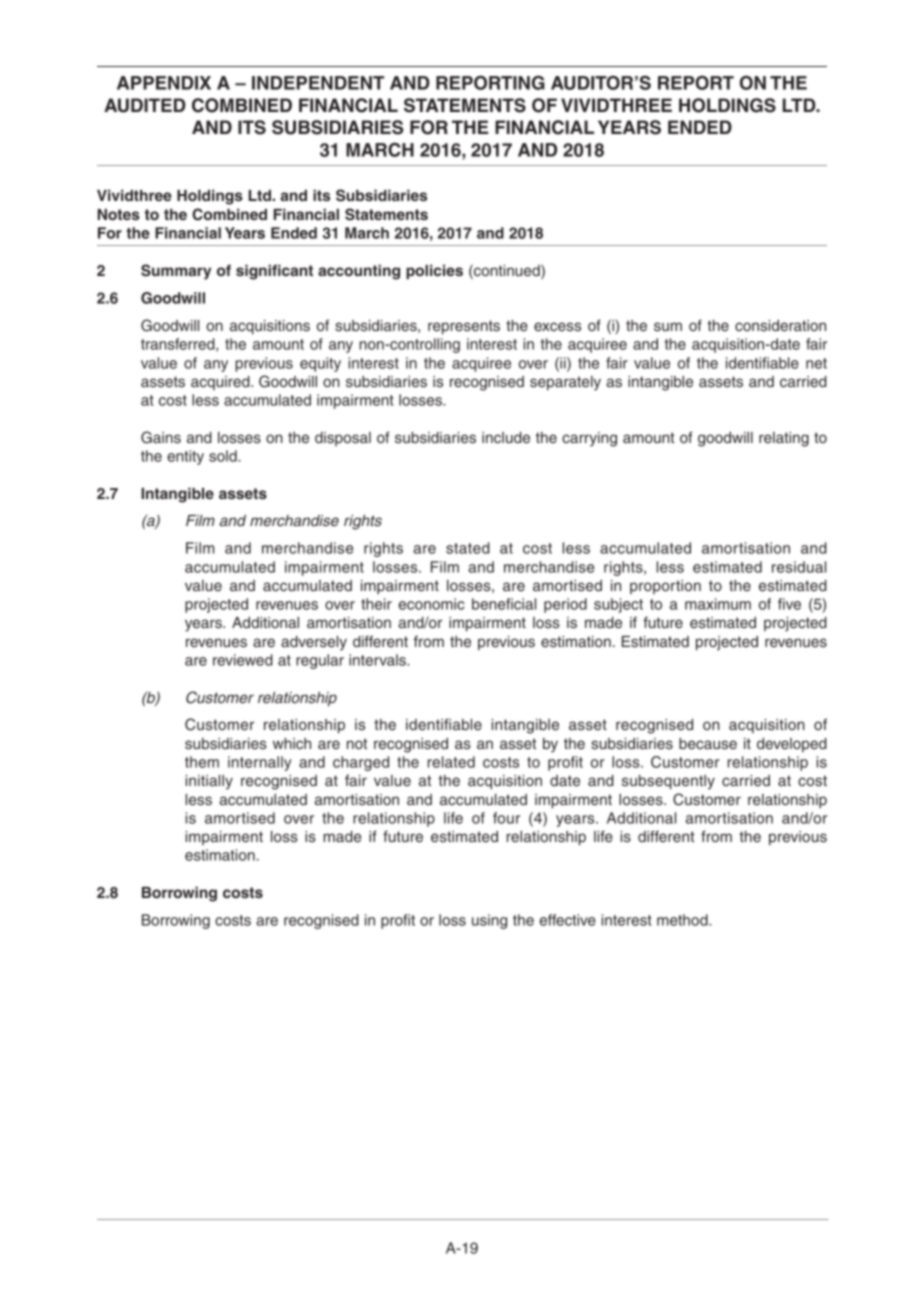  Describe the element at coordinates (164, 83) in the page. I see `APPENDIX` at that location.
